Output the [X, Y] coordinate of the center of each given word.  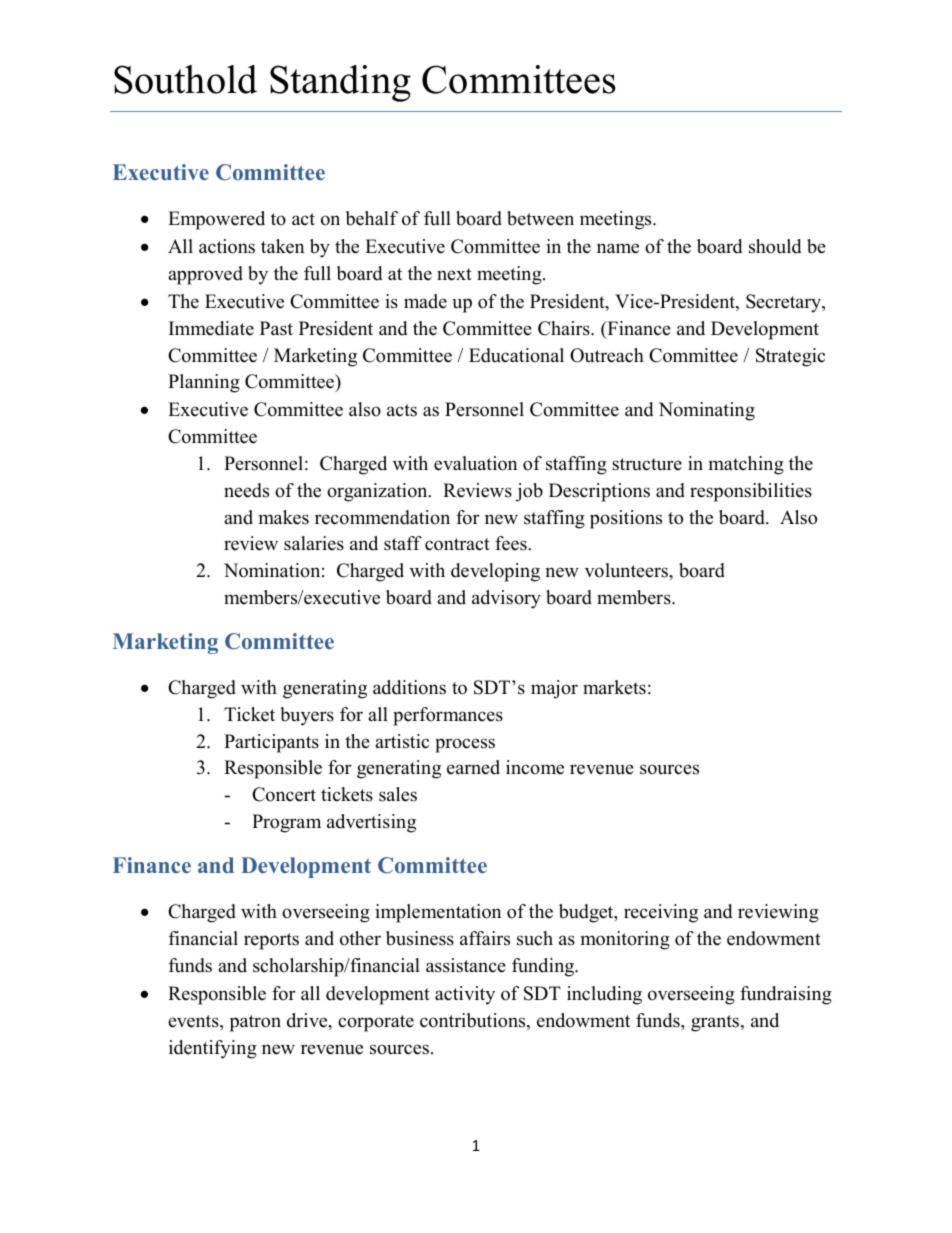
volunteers [627, 570]
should [775, 246]
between [540, 218]
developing [495, 572]
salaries [314, 543]
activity [465, 995]
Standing [340, 83]
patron [255, 1023]
